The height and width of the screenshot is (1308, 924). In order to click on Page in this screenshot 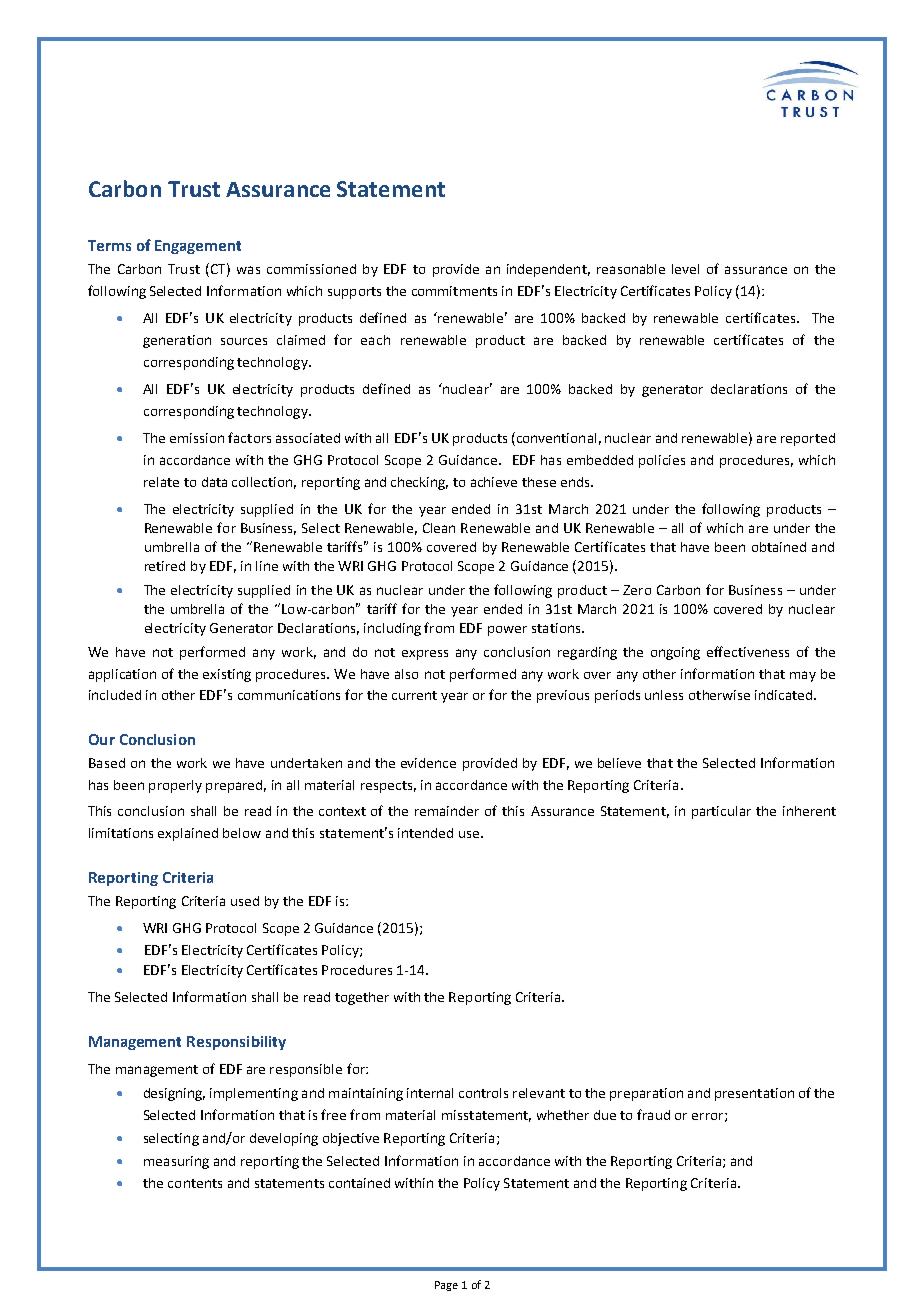, I will do `click(446, 1286)`.
